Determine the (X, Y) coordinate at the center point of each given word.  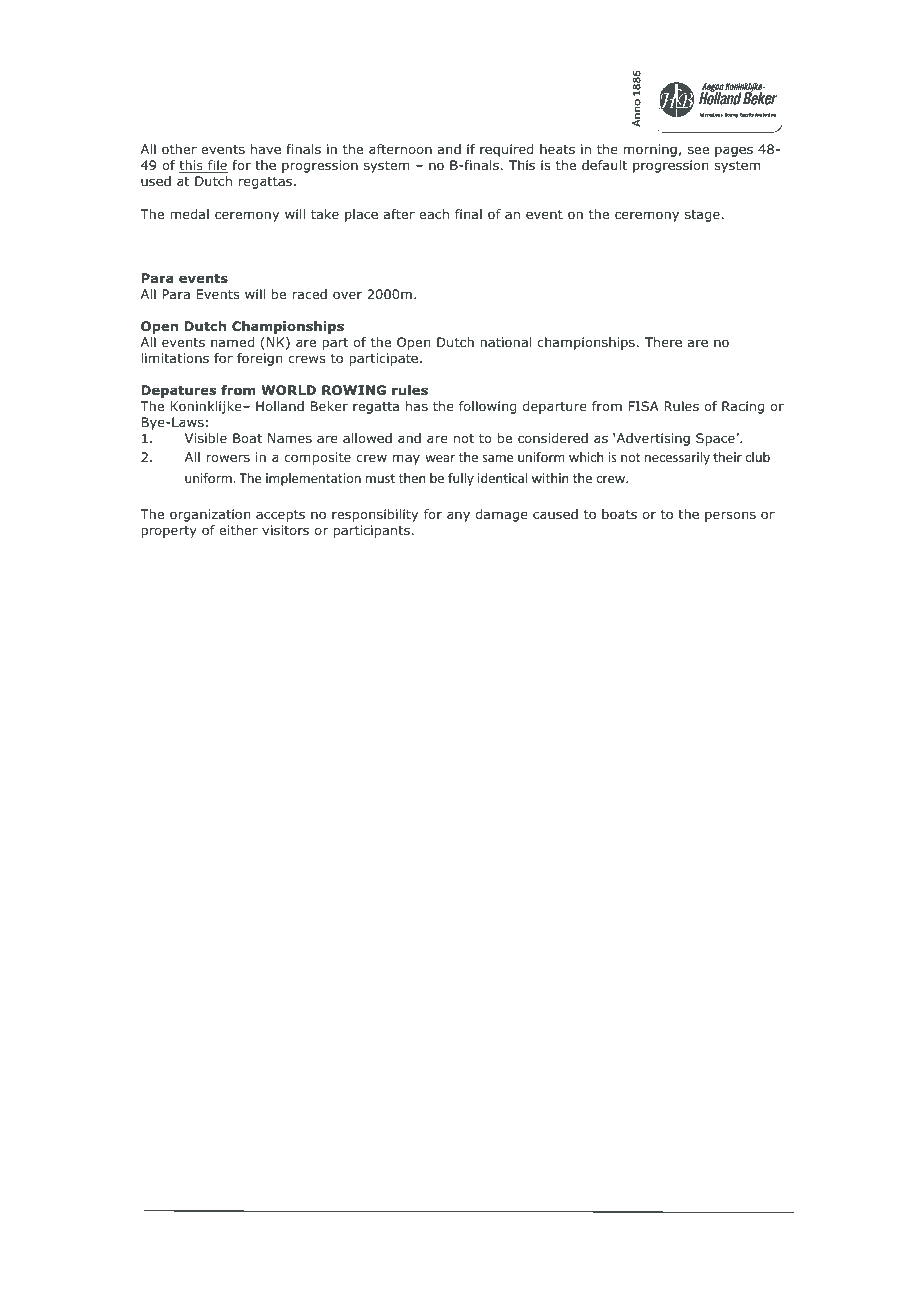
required (506, 150)
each (434, 214)
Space (716, 439)
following (487, 407)
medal (189, 214)
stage (702, 216)
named (232, 342)
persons (730, 516)
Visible (206, 438)
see (698, 150)
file (217, 166)
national (505, 342)
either (238, 530)
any (458, 516)
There (663, 342)
